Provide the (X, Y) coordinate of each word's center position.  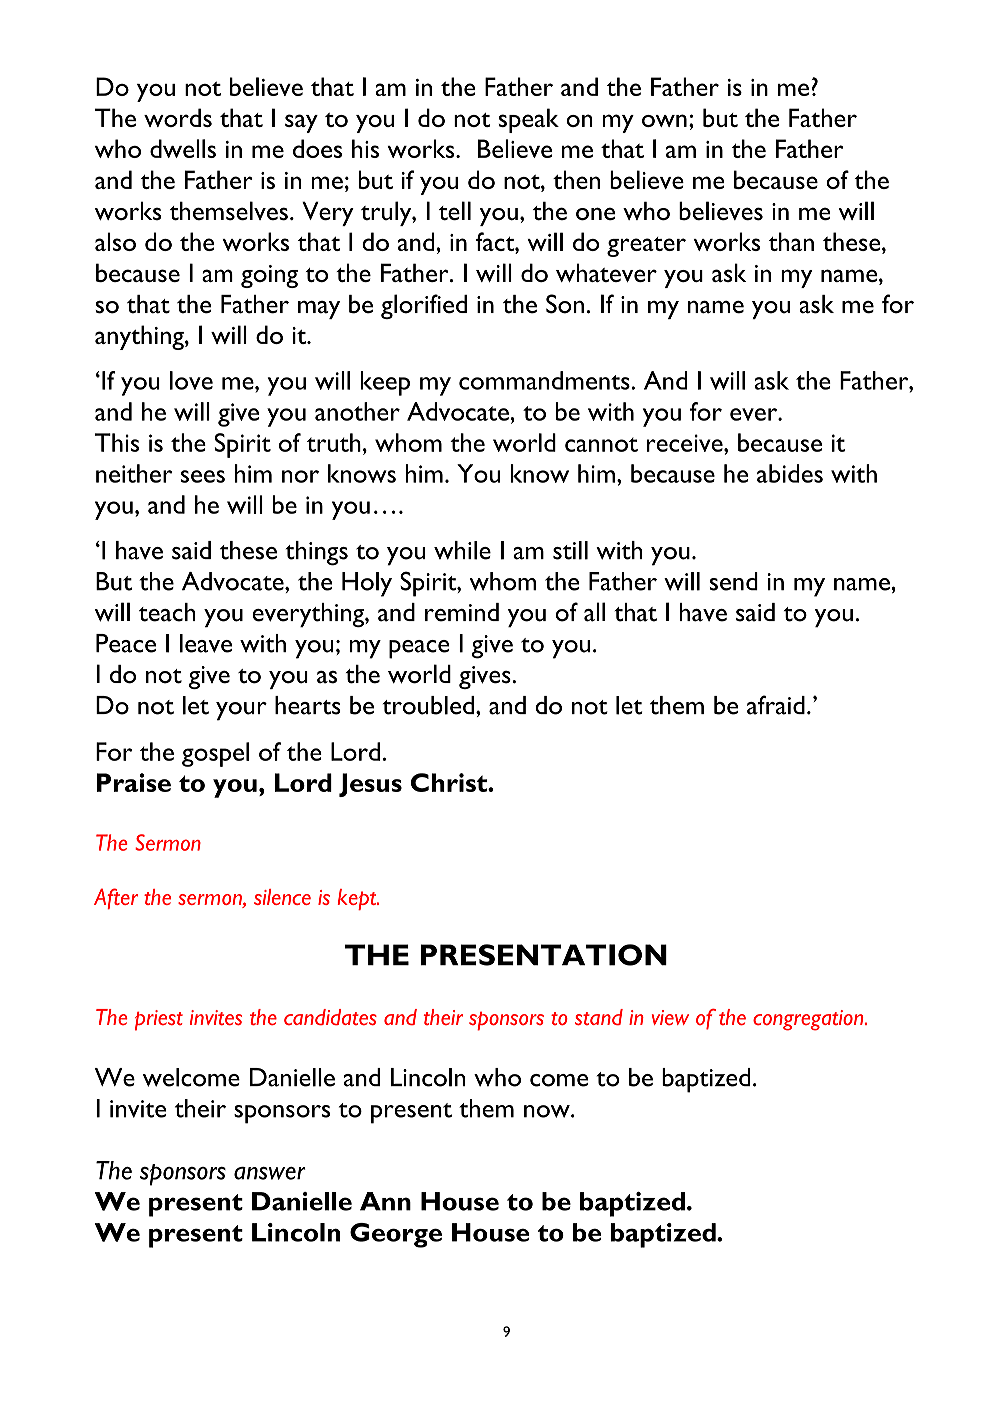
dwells (183, 148)
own (664, 120)
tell (455, 211)
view (670, 1017)
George (396, 1235)
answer (270, 1173)
